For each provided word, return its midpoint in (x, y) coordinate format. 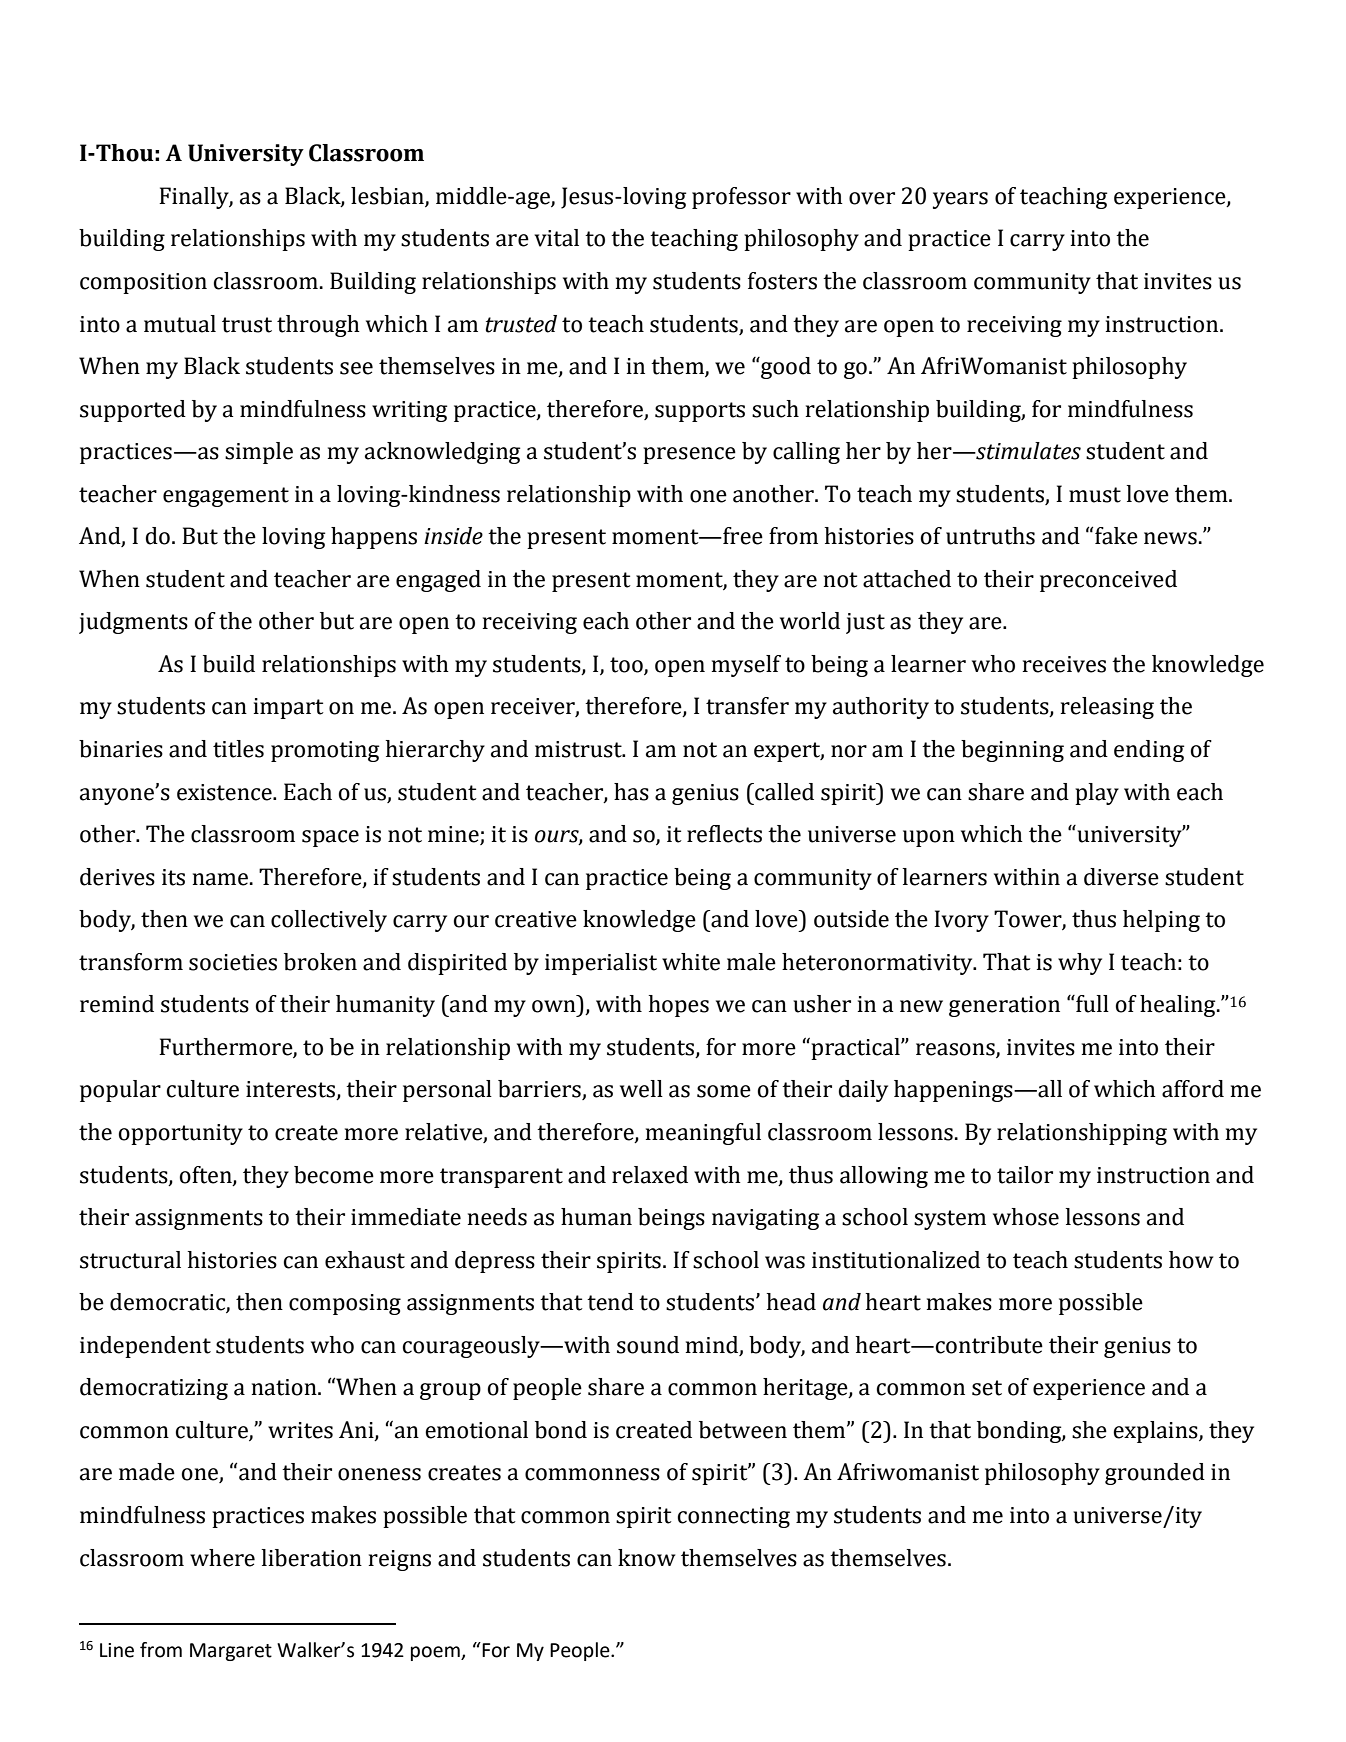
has (631, 792)
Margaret (231, 1652)
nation (285, 1387)
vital (556, 238)
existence (225, 792)
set (987, 1388)
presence (689, 455)
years (960, 200)
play (1097, 794)
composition (143, 283)
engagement (226, 497)
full (1091, 1004)
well (641, 1089)
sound (648, 1345)
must (1095, 495)
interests (292, 1090)
